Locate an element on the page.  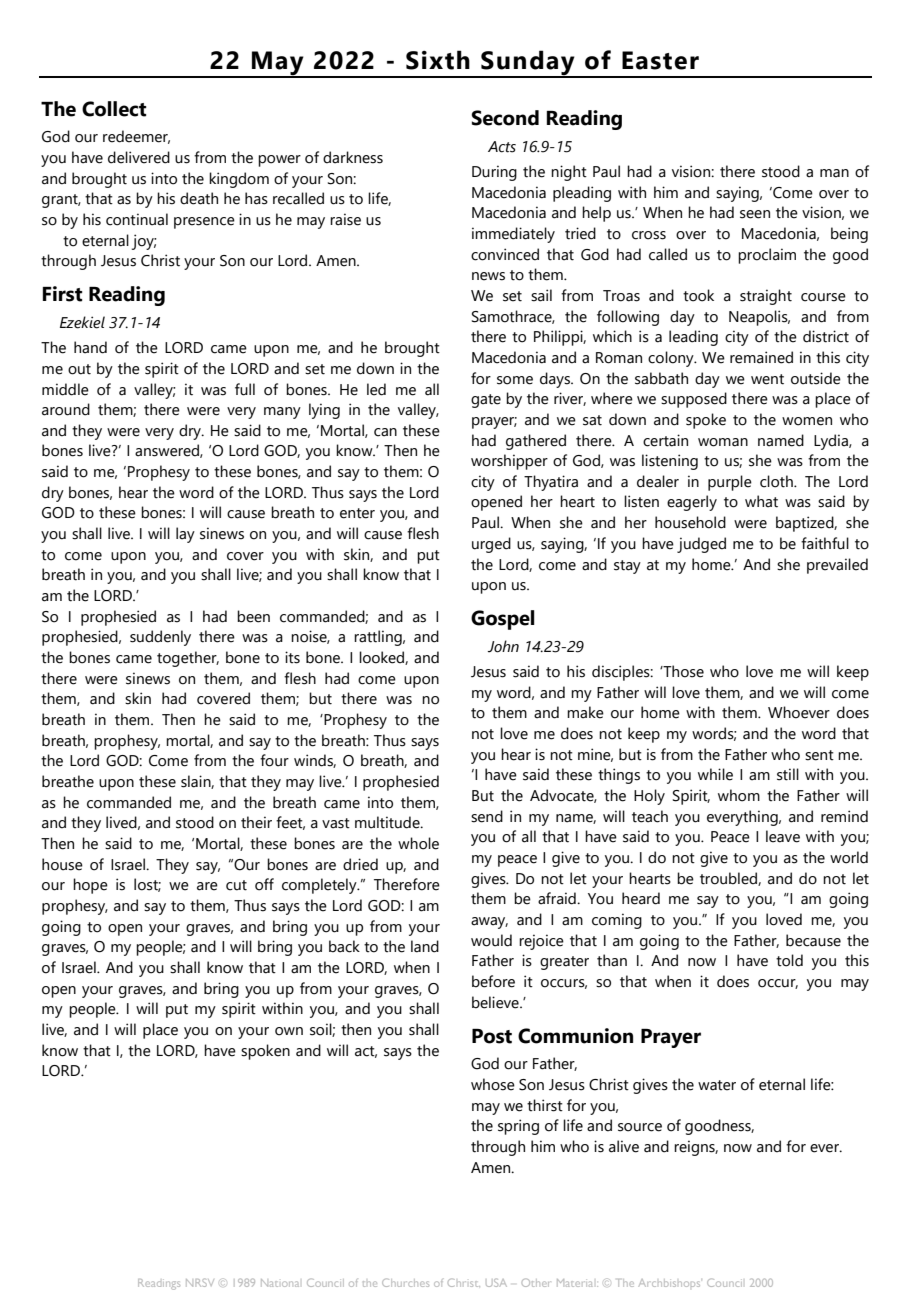
NRSV is located at coordinates (200, 1282).
